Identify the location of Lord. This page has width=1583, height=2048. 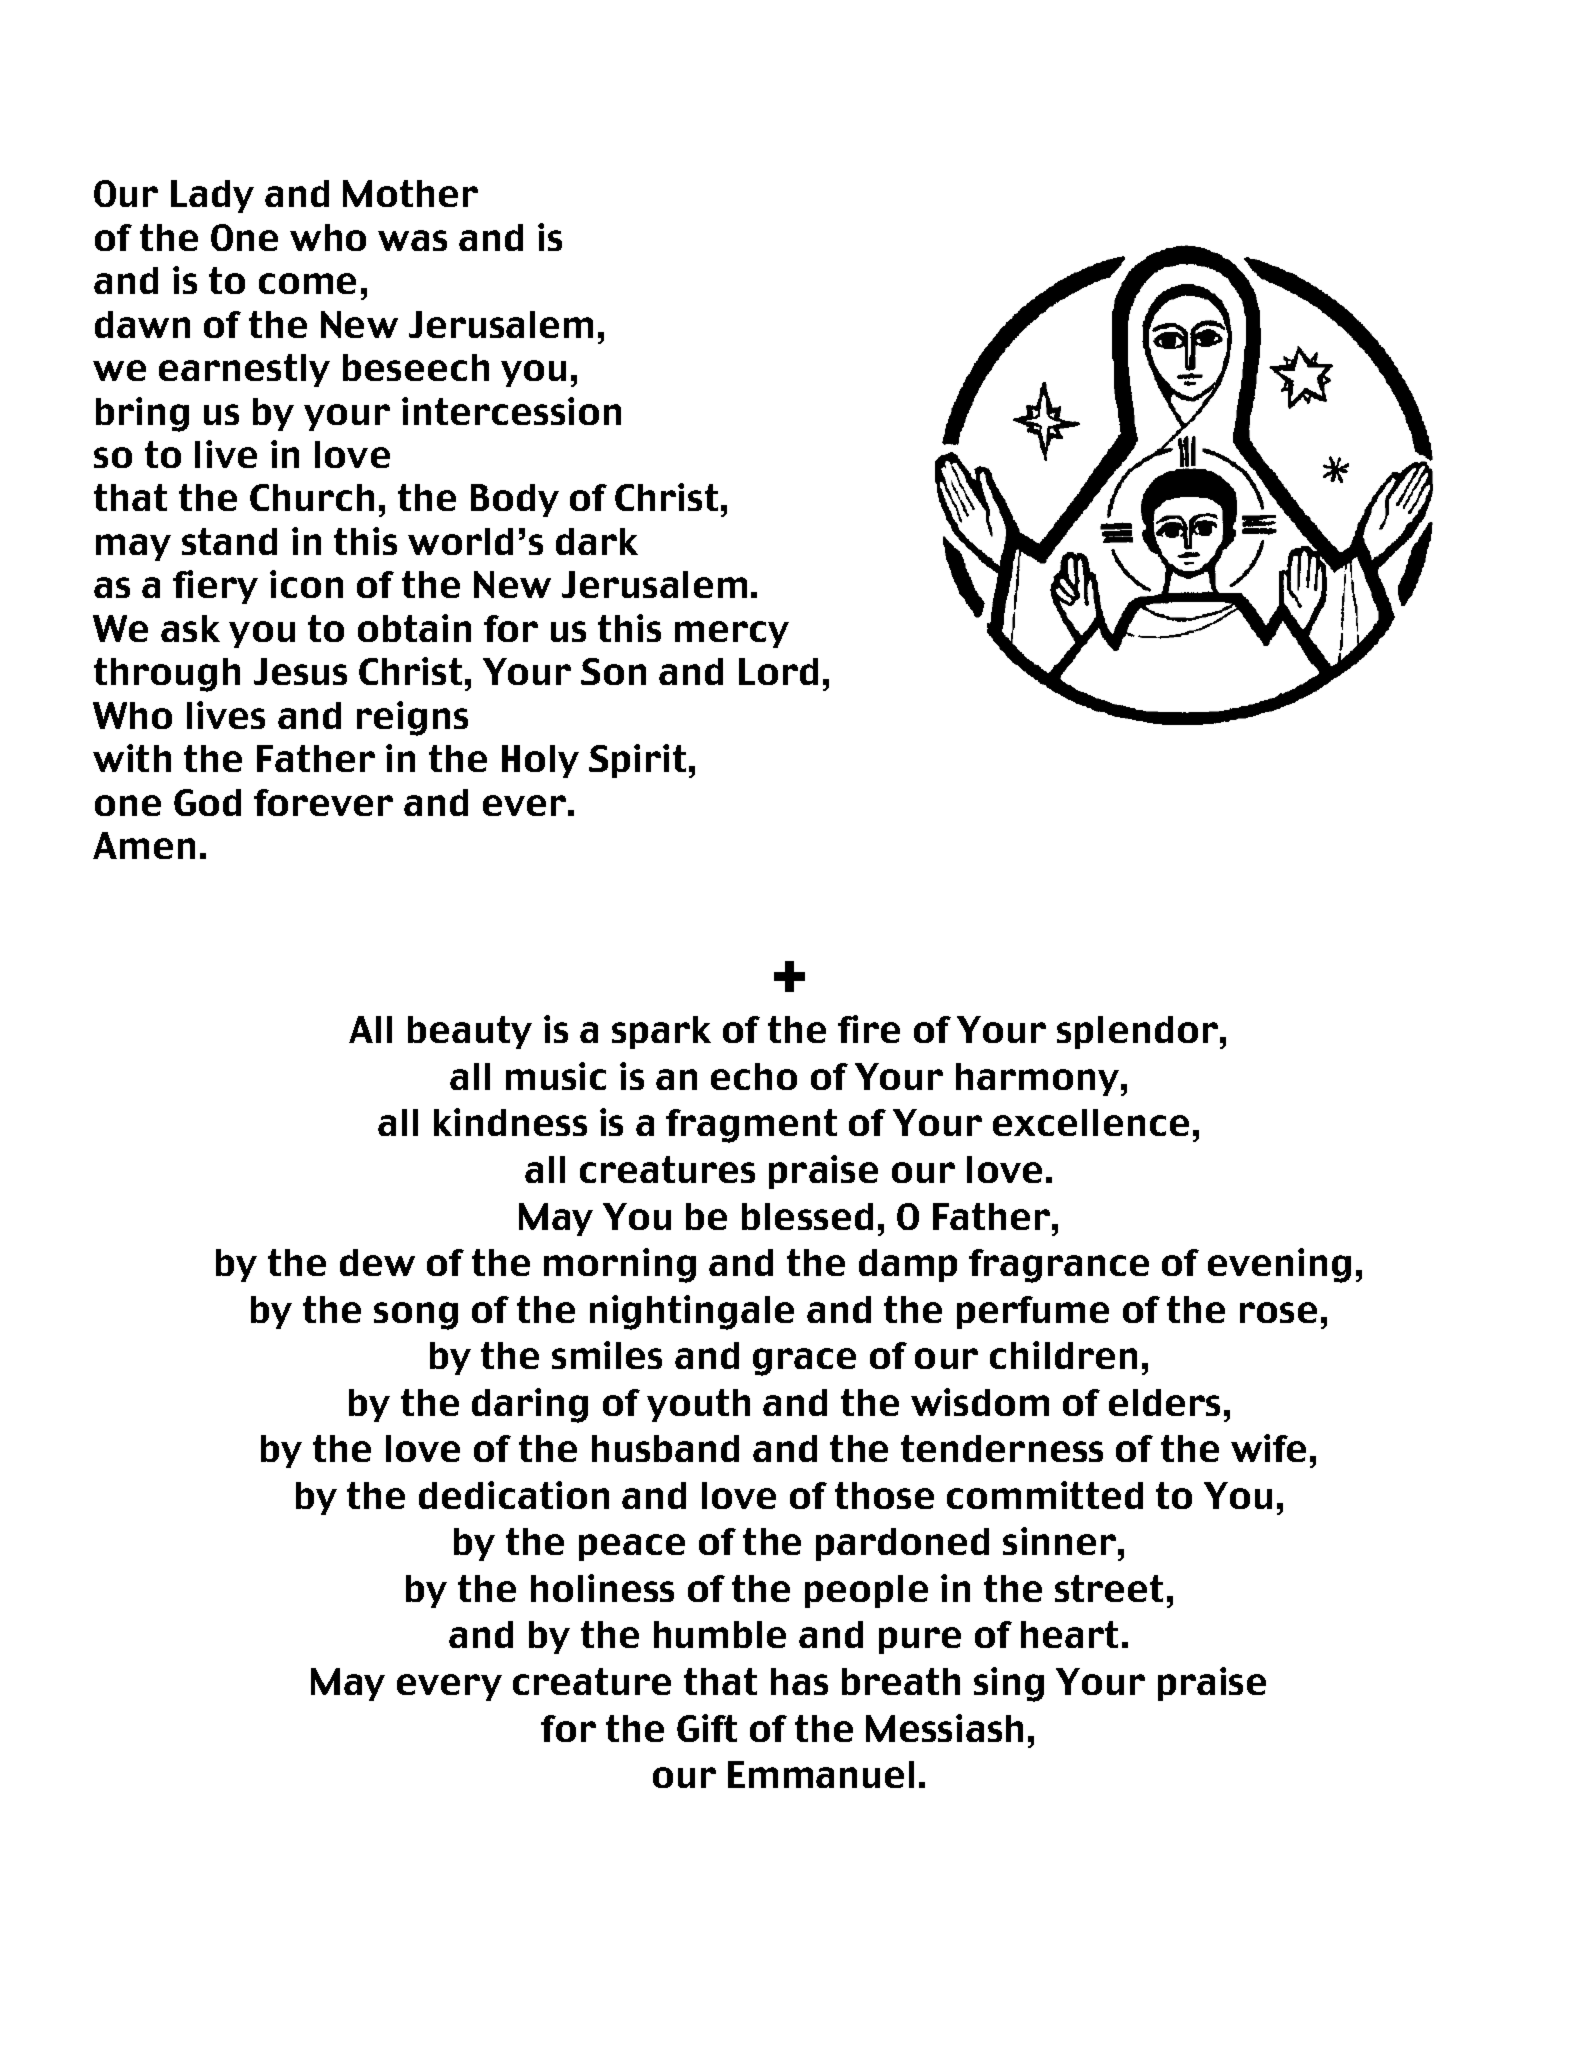
(778, 671).
